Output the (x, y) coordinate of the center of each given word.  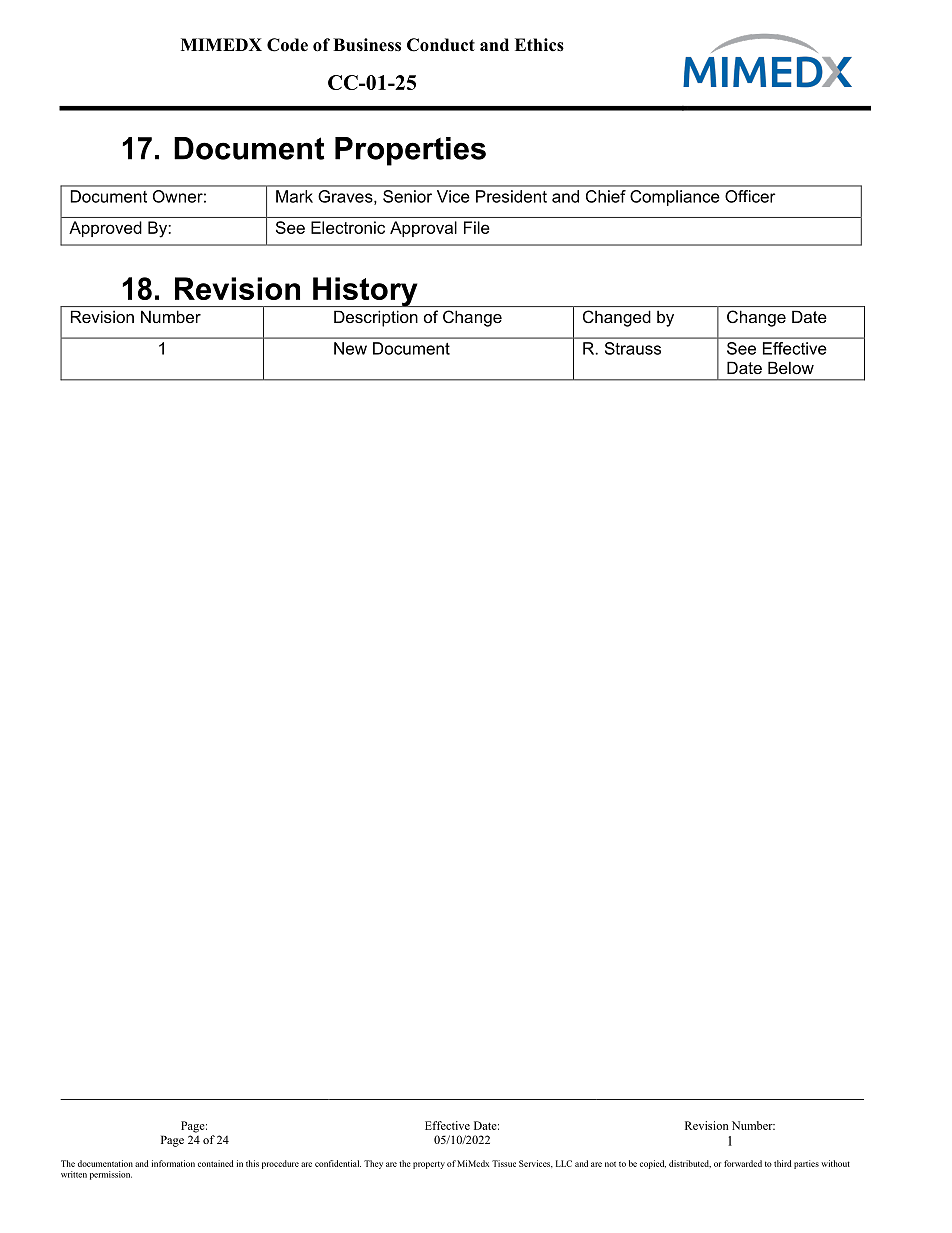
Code (287, 45)
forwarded (743, 1163)
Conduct (441, 45)
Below (791, 367)
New (350, 348)
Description (376, 319)
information (173, 1163)
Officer (750, 196)
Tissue (504, 1163)
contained (216, 1163)
